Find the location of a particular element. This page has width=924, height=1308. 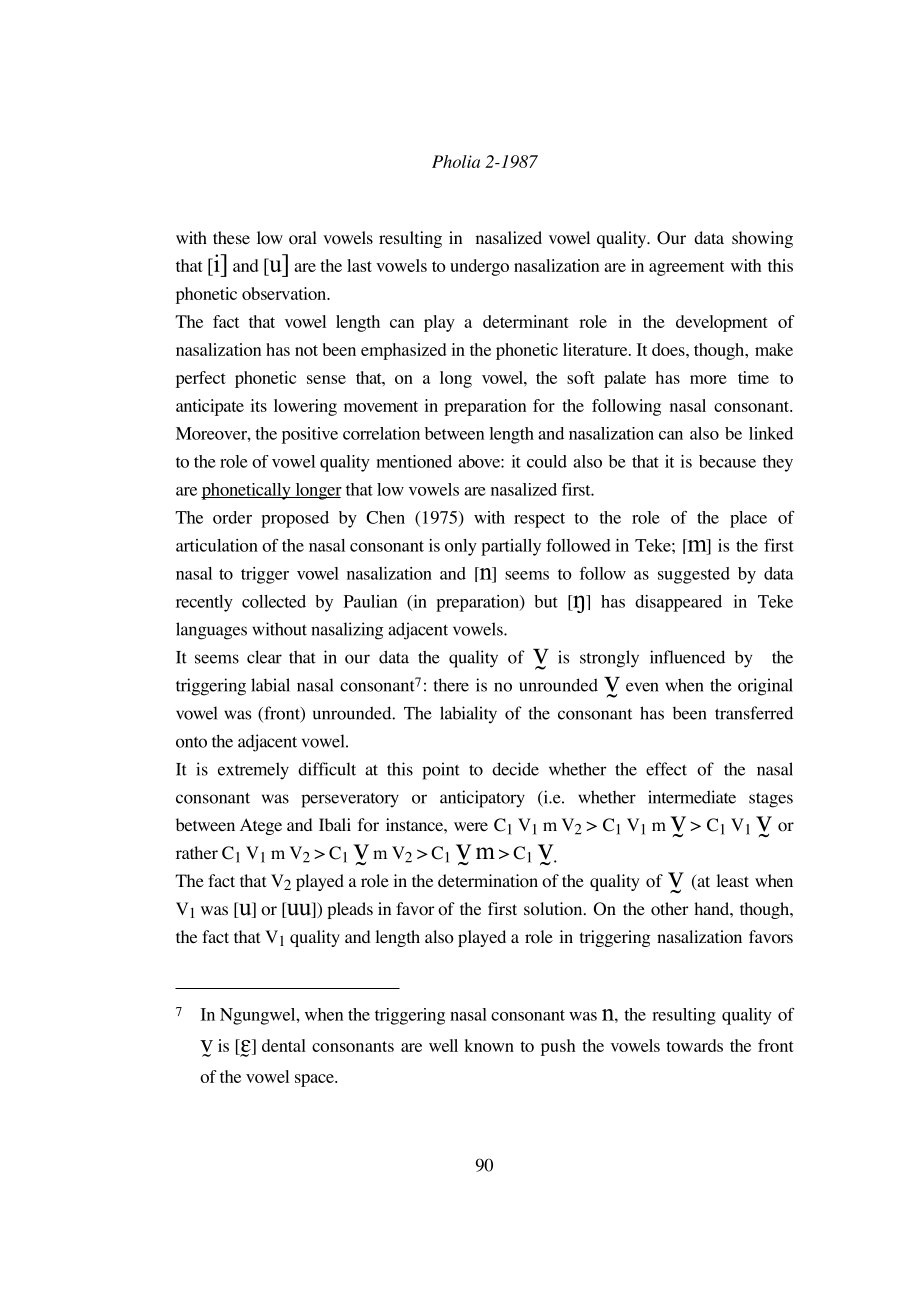

agreement is located at coordinates (686, 268).
